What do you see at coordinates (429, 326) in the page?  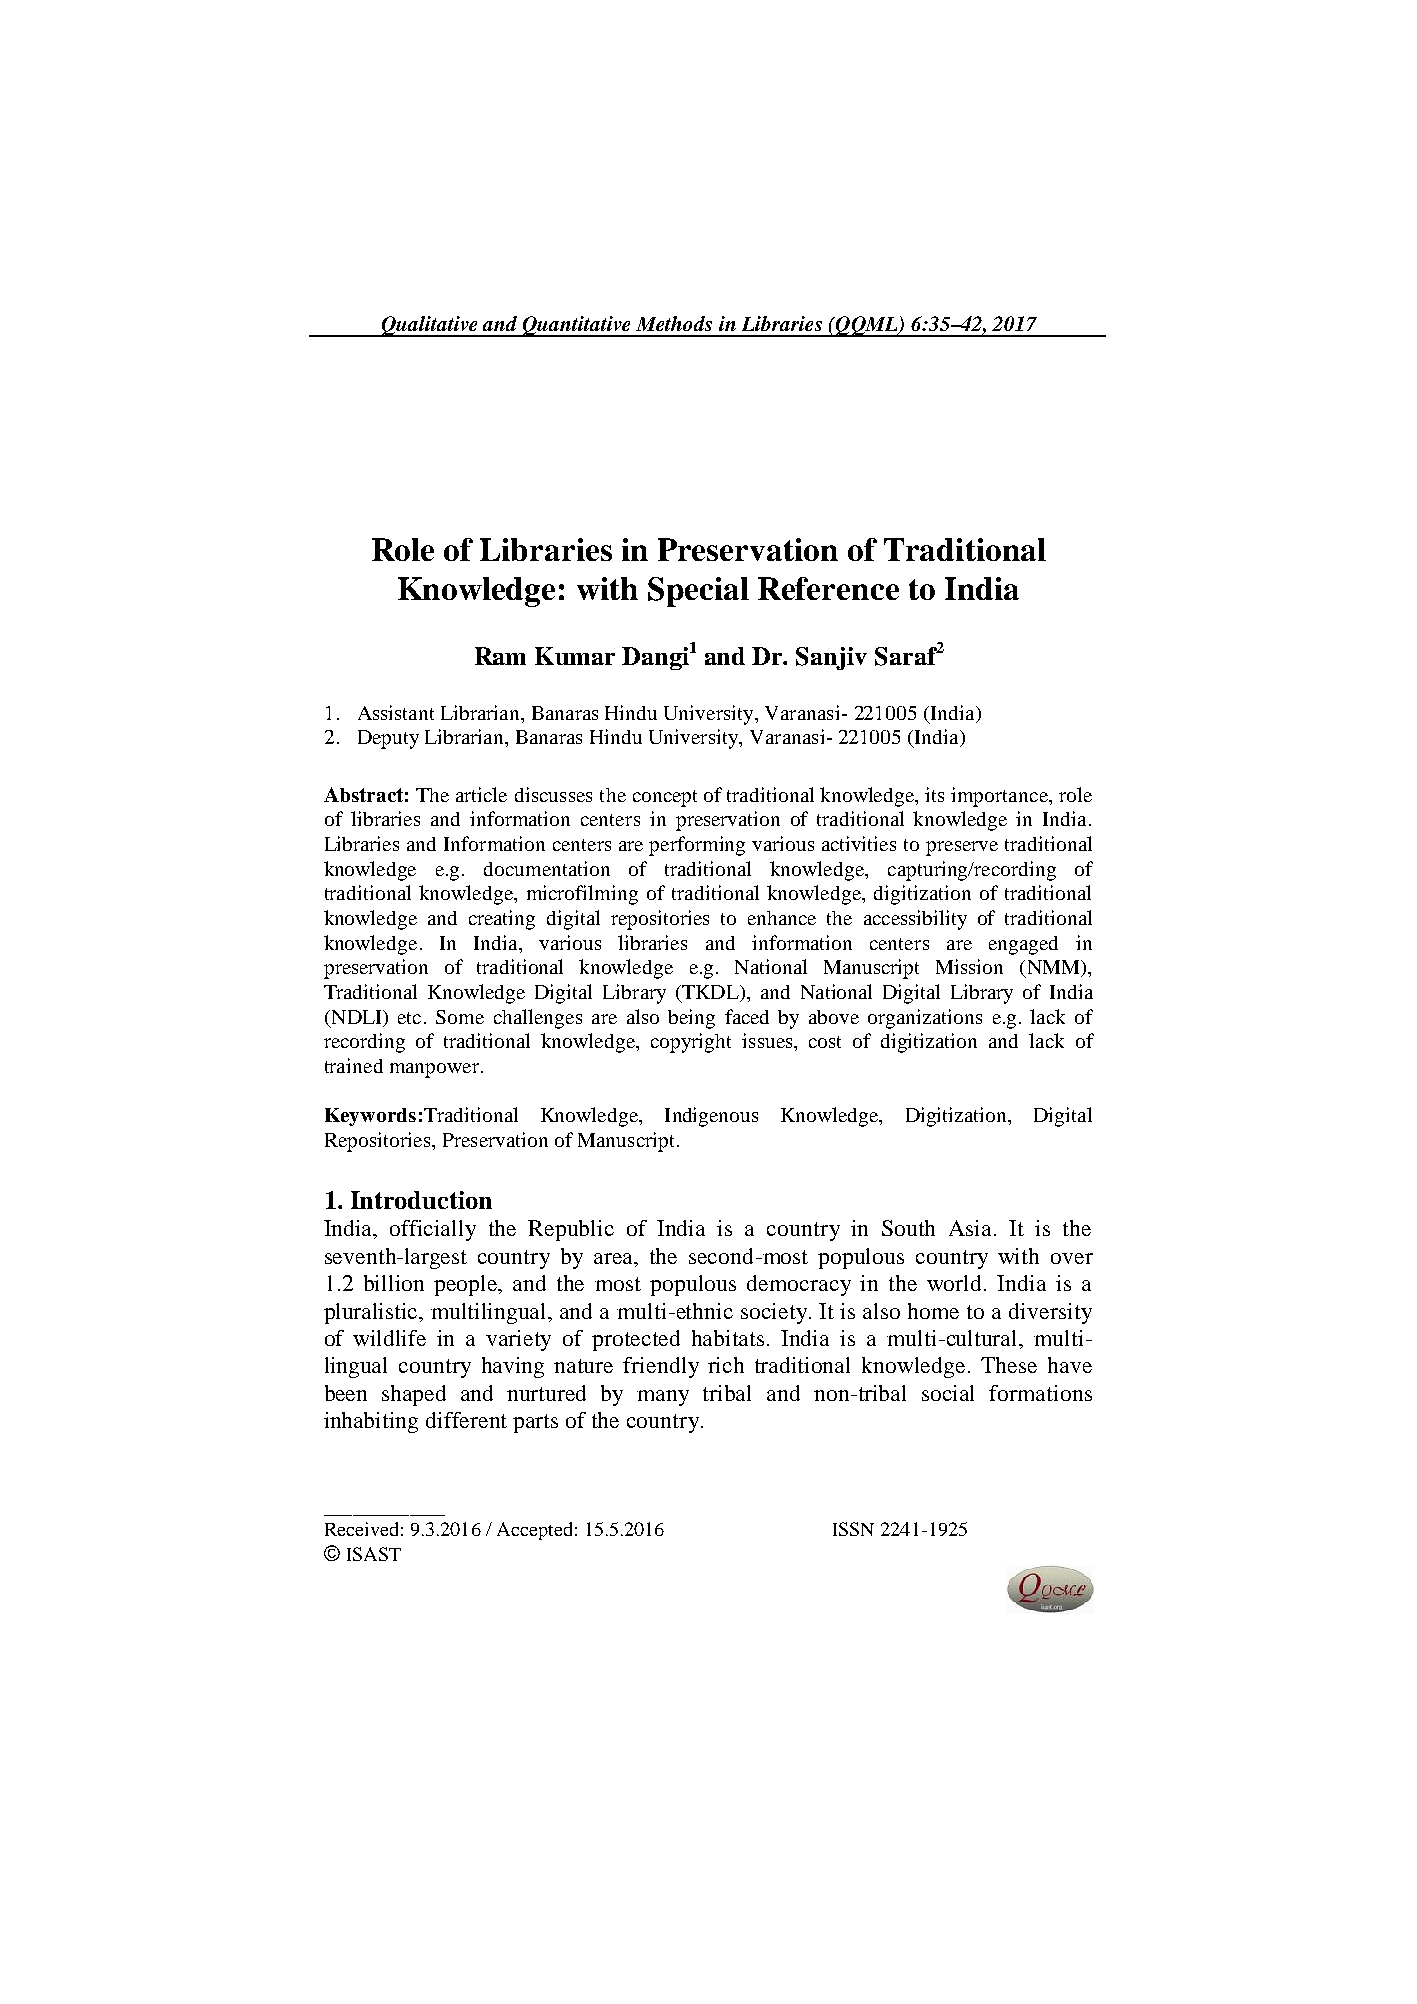 I see `Qualitative` at bounding box center [429, 326].
